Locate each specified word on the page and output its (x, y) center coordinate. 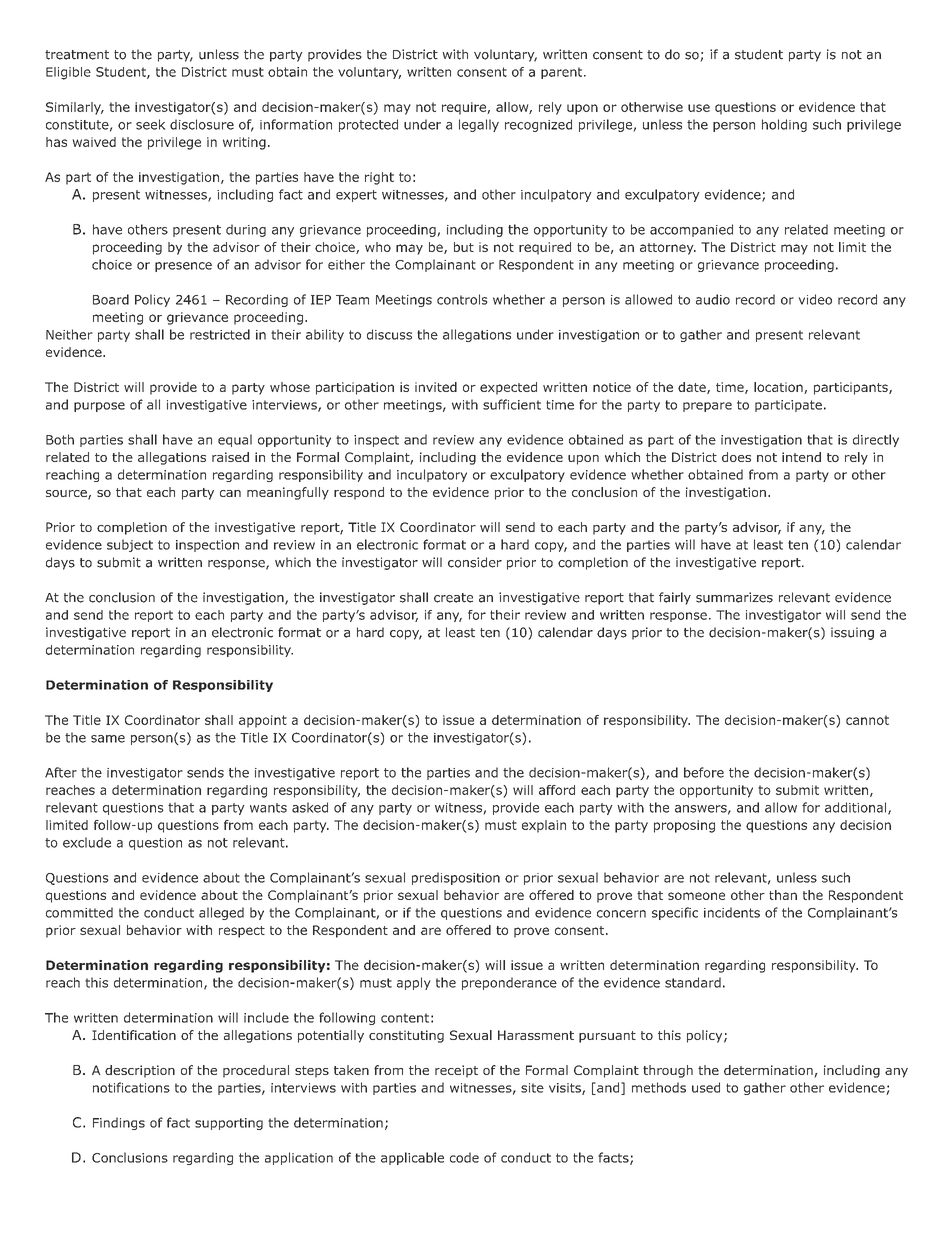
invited (436, 387)
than (783, 895)
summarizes (734, 597)
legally (479, 125)
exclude (87, 842)
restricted (220, 334)
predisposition (456, 878)
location (779, 388)
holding (784, 125)
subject (130, 545)
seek (150, 124)
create (453, 598)
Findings (119, 1123)
